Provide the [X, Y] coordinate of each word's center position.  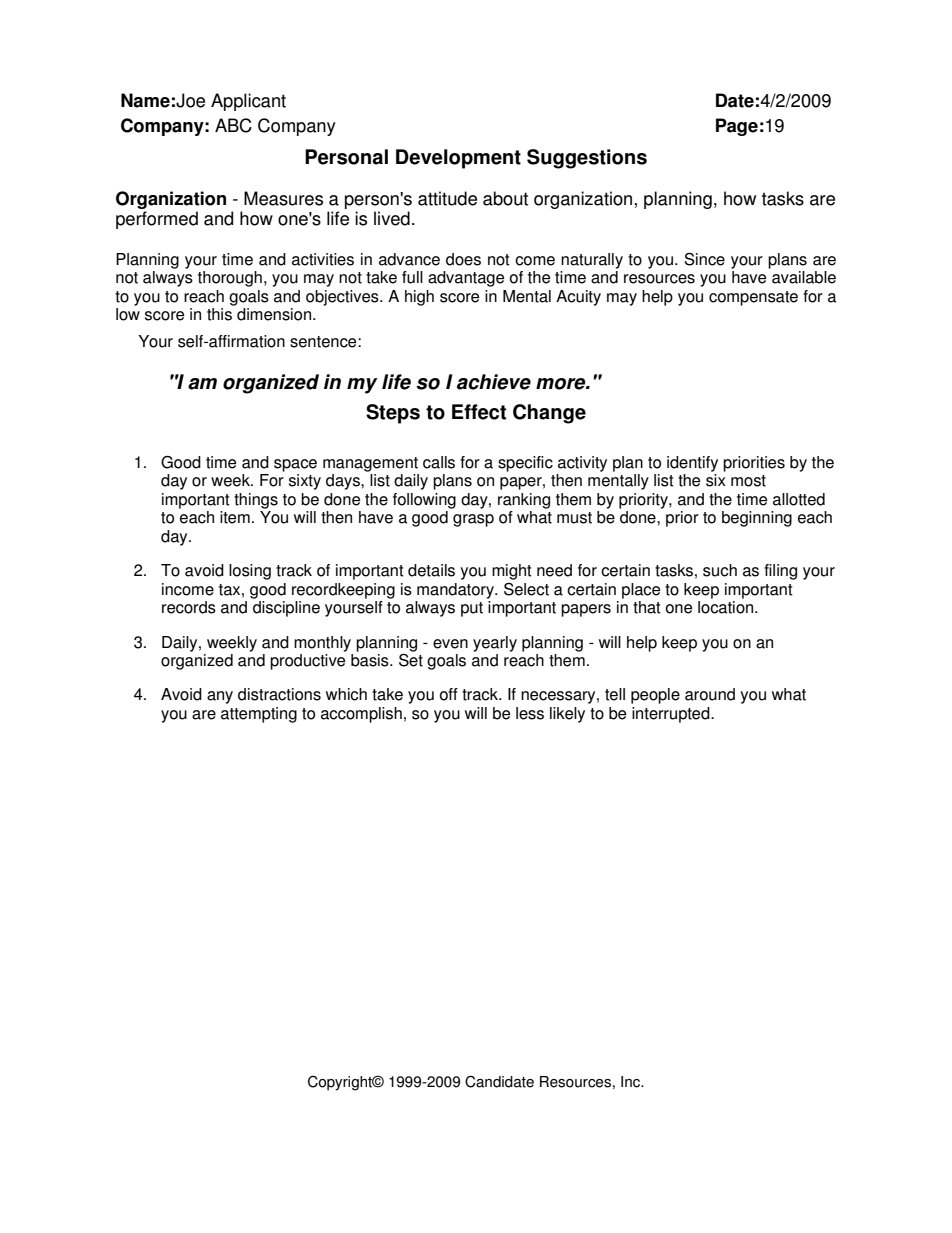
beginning [757, 519]
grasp [473, 520]
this [219, 314]
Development [458, 159]
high [419, 298]
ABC [233, 125]
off [449, 694]
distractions [279, 694]
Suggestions [587, 159]
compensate [753, 298]
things [256, 501]
